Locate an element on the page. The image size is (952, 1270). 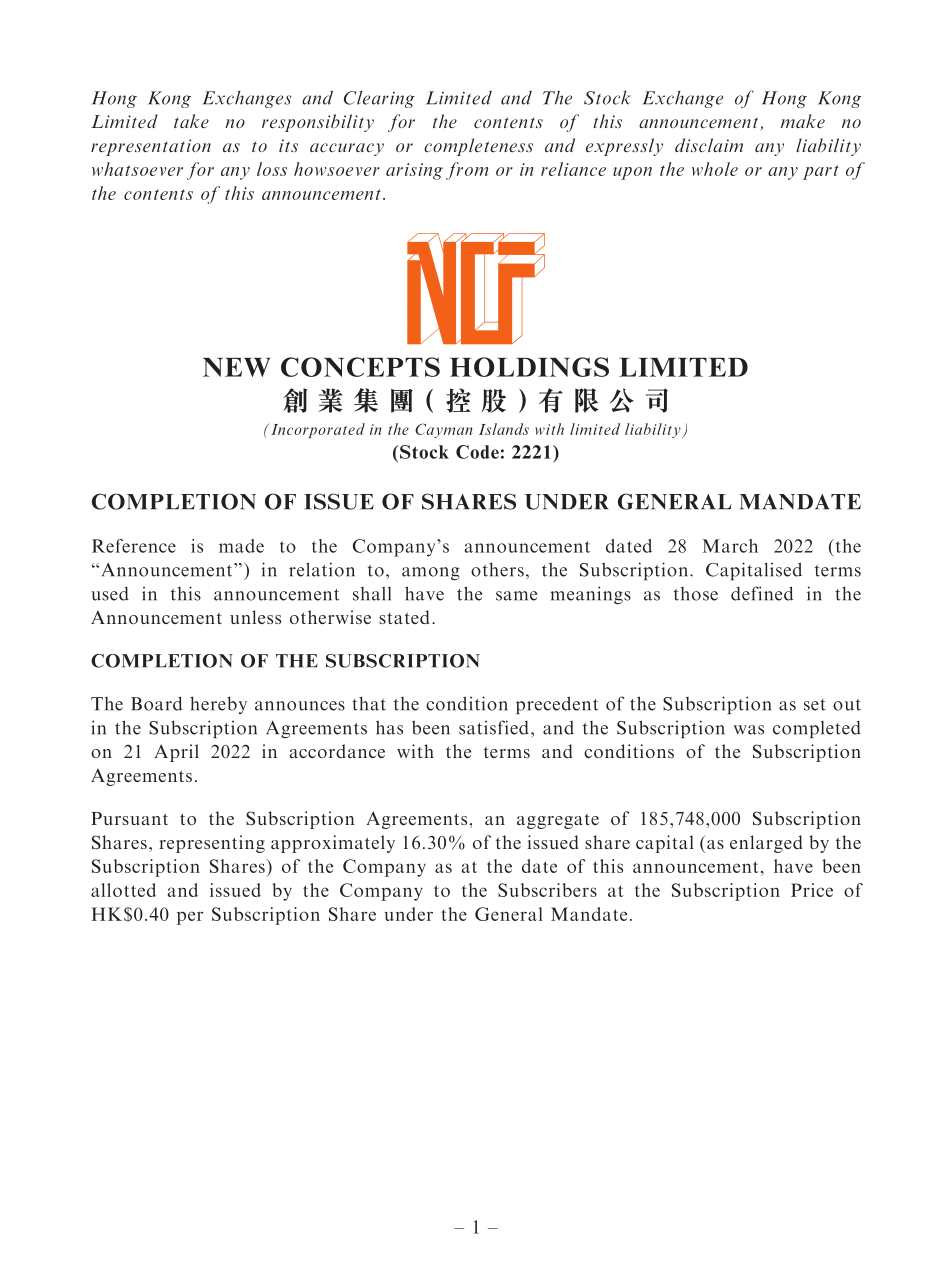
HOLDINGS is located at coordinates (529, 367).
